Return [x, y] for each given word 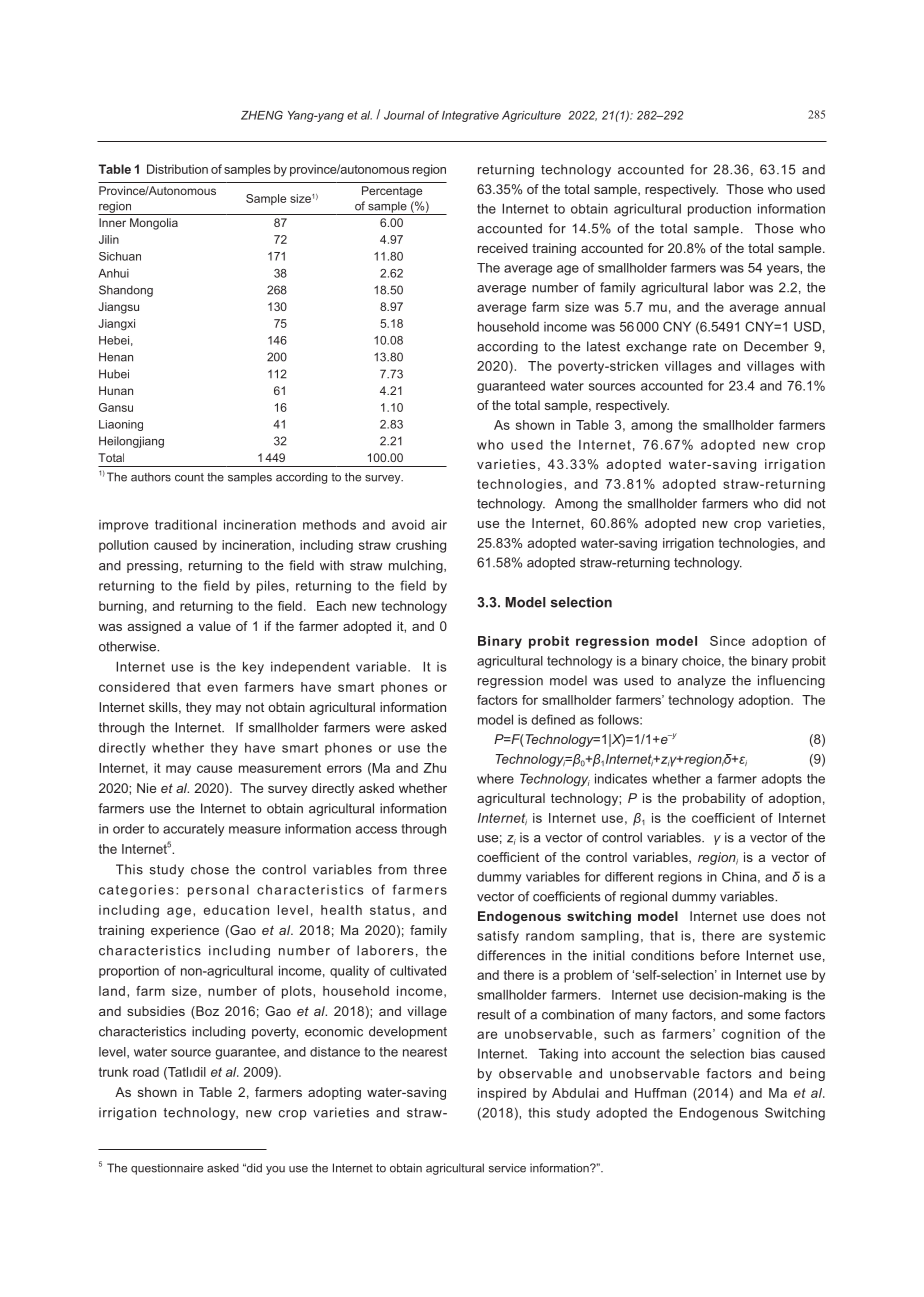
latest [603, 346]
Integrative [470, 116]
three [430, 869]
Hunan [116, 390]
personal [218, 891]
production [719, 210]
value [215, 626]
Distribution [177, 169]
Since [727, 641]
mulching [417, 566]
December [776, 346]
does [785, 916]
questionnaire [167, 1169]
